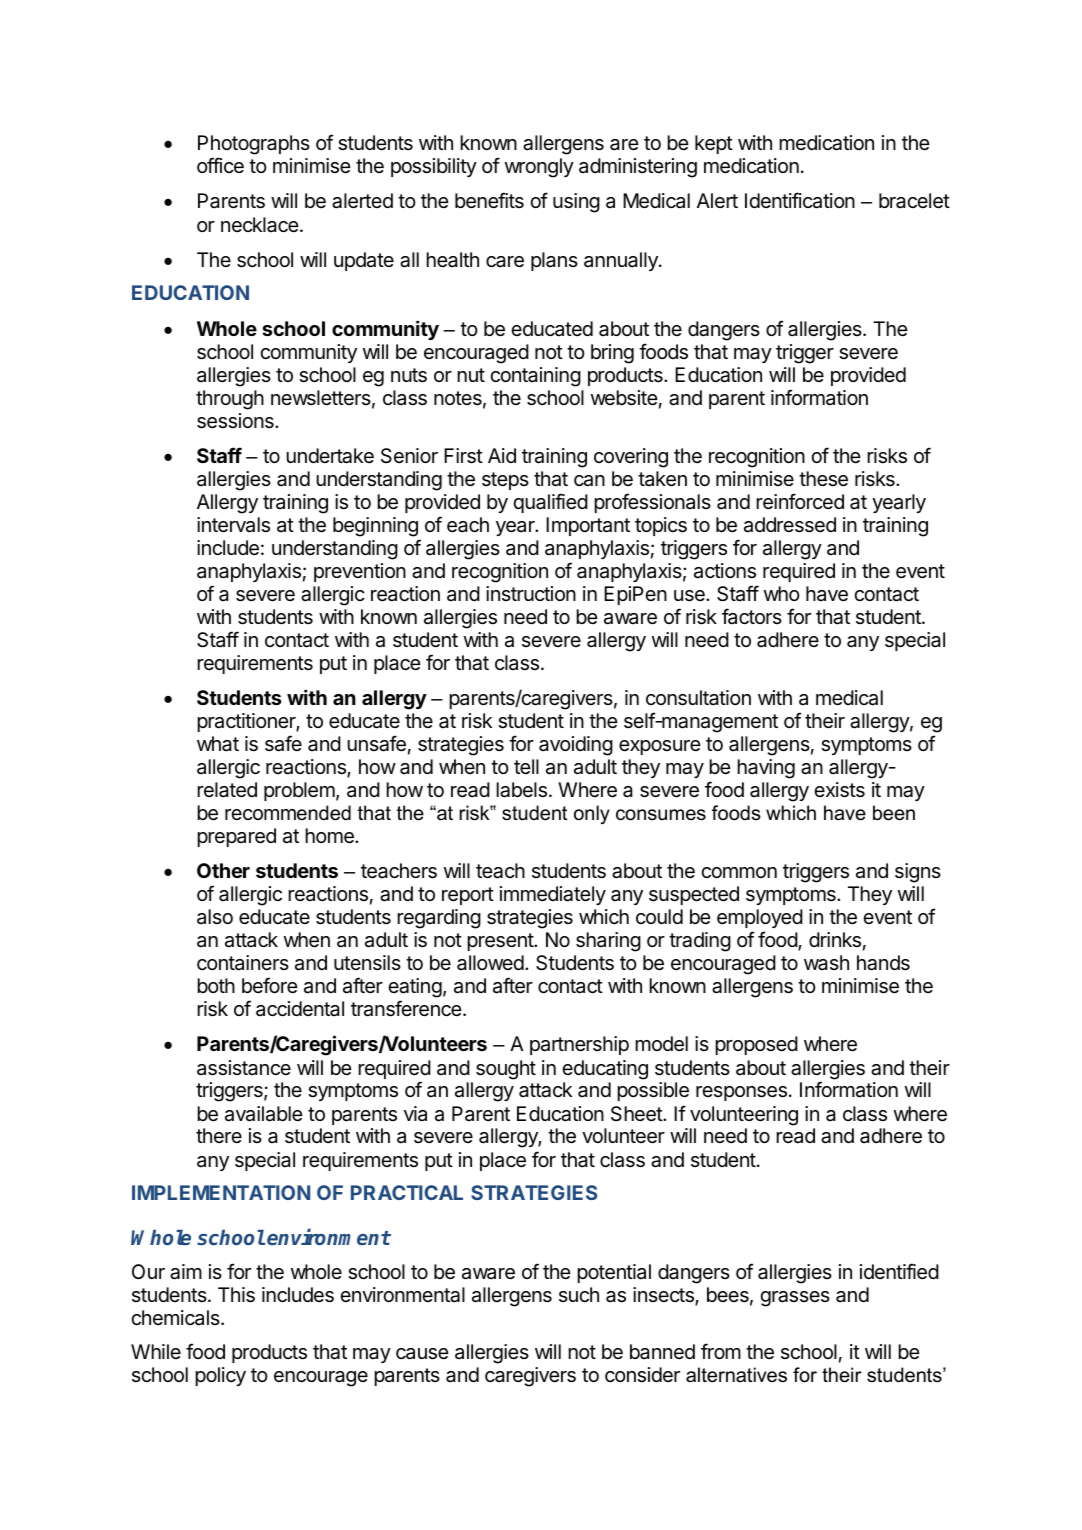  What do you see at coordinates (220, 1376) in the screenshot?
I see `policy` at bounding box center [220, 1376].
